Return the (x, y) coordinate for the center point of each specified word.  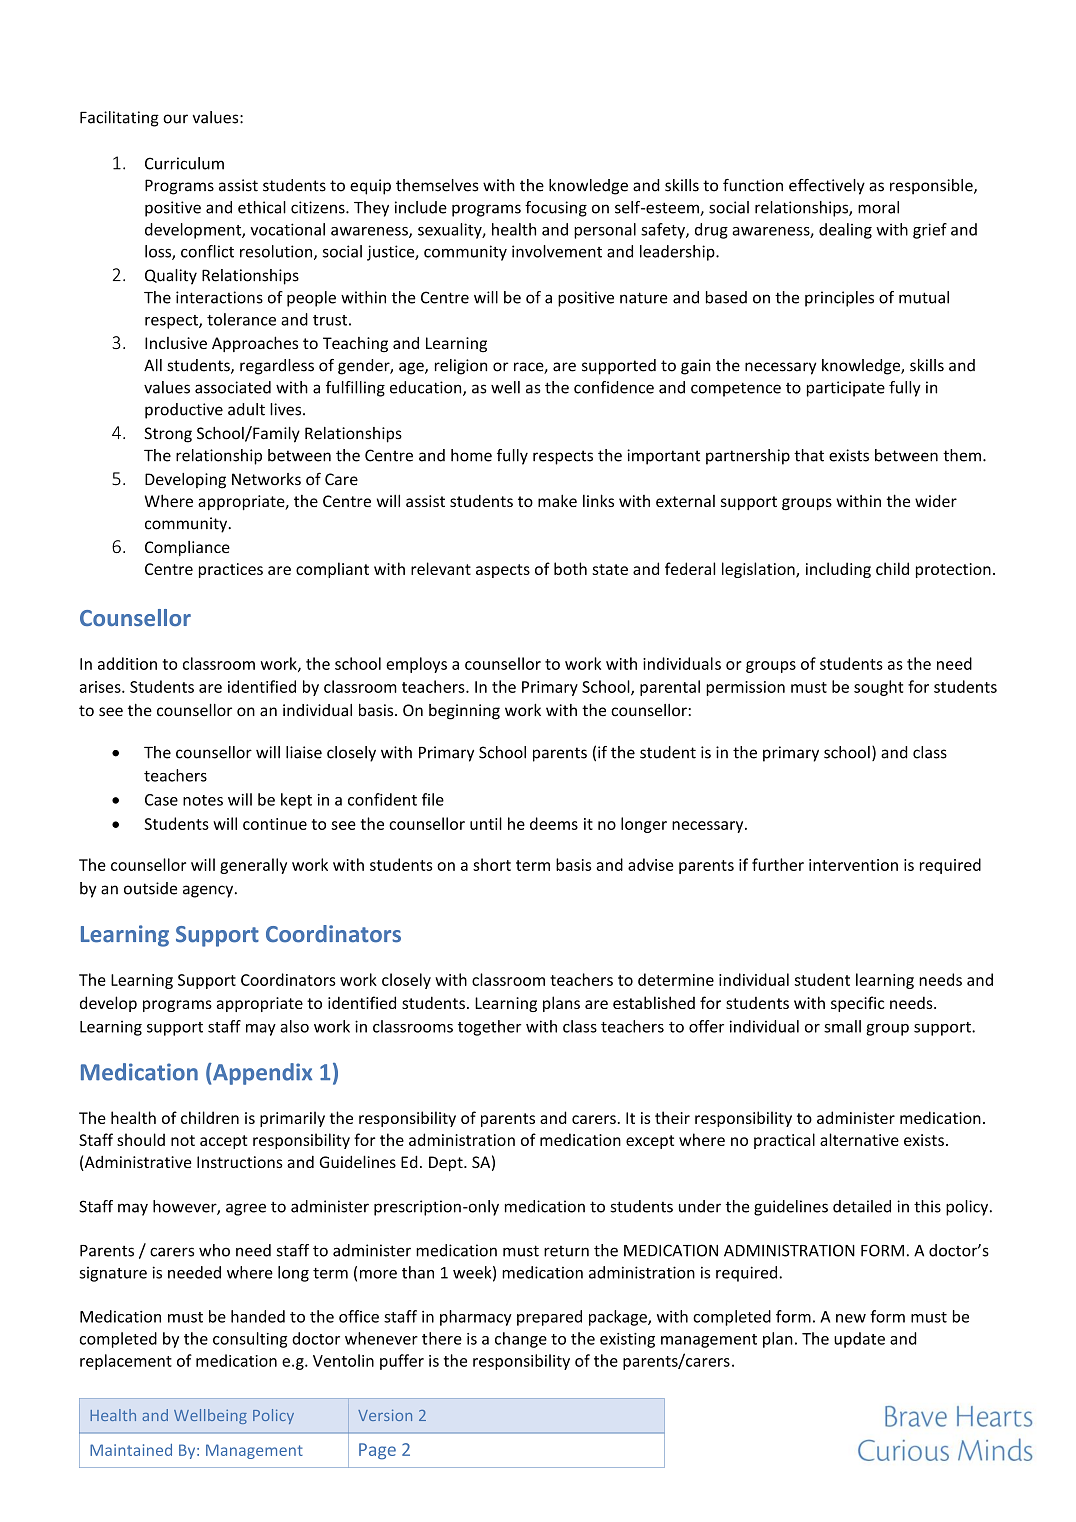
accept (223, 1142)
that (809, 455)
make (557, 500)
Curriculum (184, 163)
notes (203, 800)
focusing (556, 209)
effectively (827, 187)
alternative (859, 1139)
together (490, 1028)
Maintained (131, 1450)
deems (554, 823)
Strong (168, 435)
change (521, 1340)
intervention (853, 865)
